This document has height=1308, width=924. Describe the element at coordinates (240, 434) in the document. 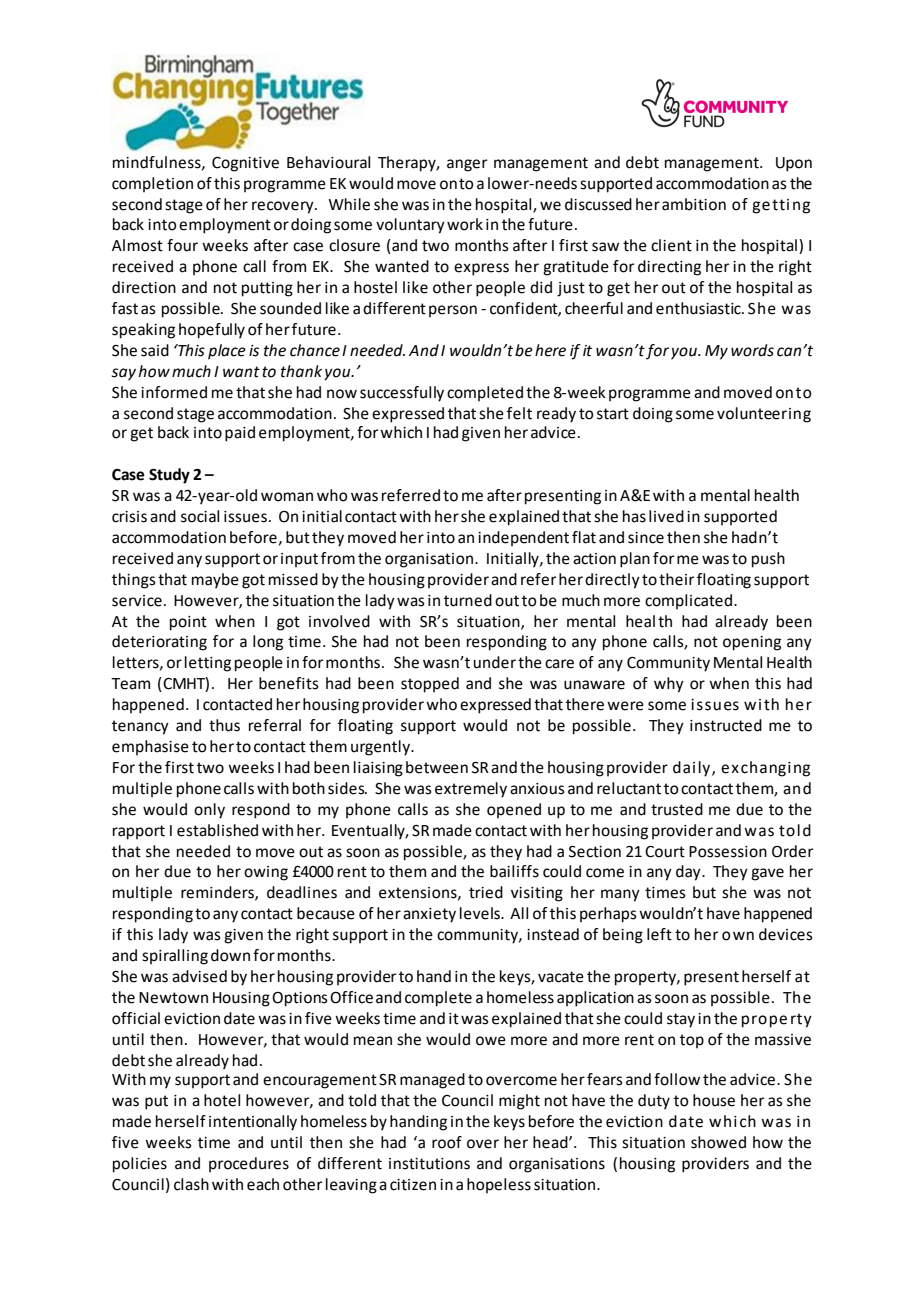

I see `paid` at that location.
